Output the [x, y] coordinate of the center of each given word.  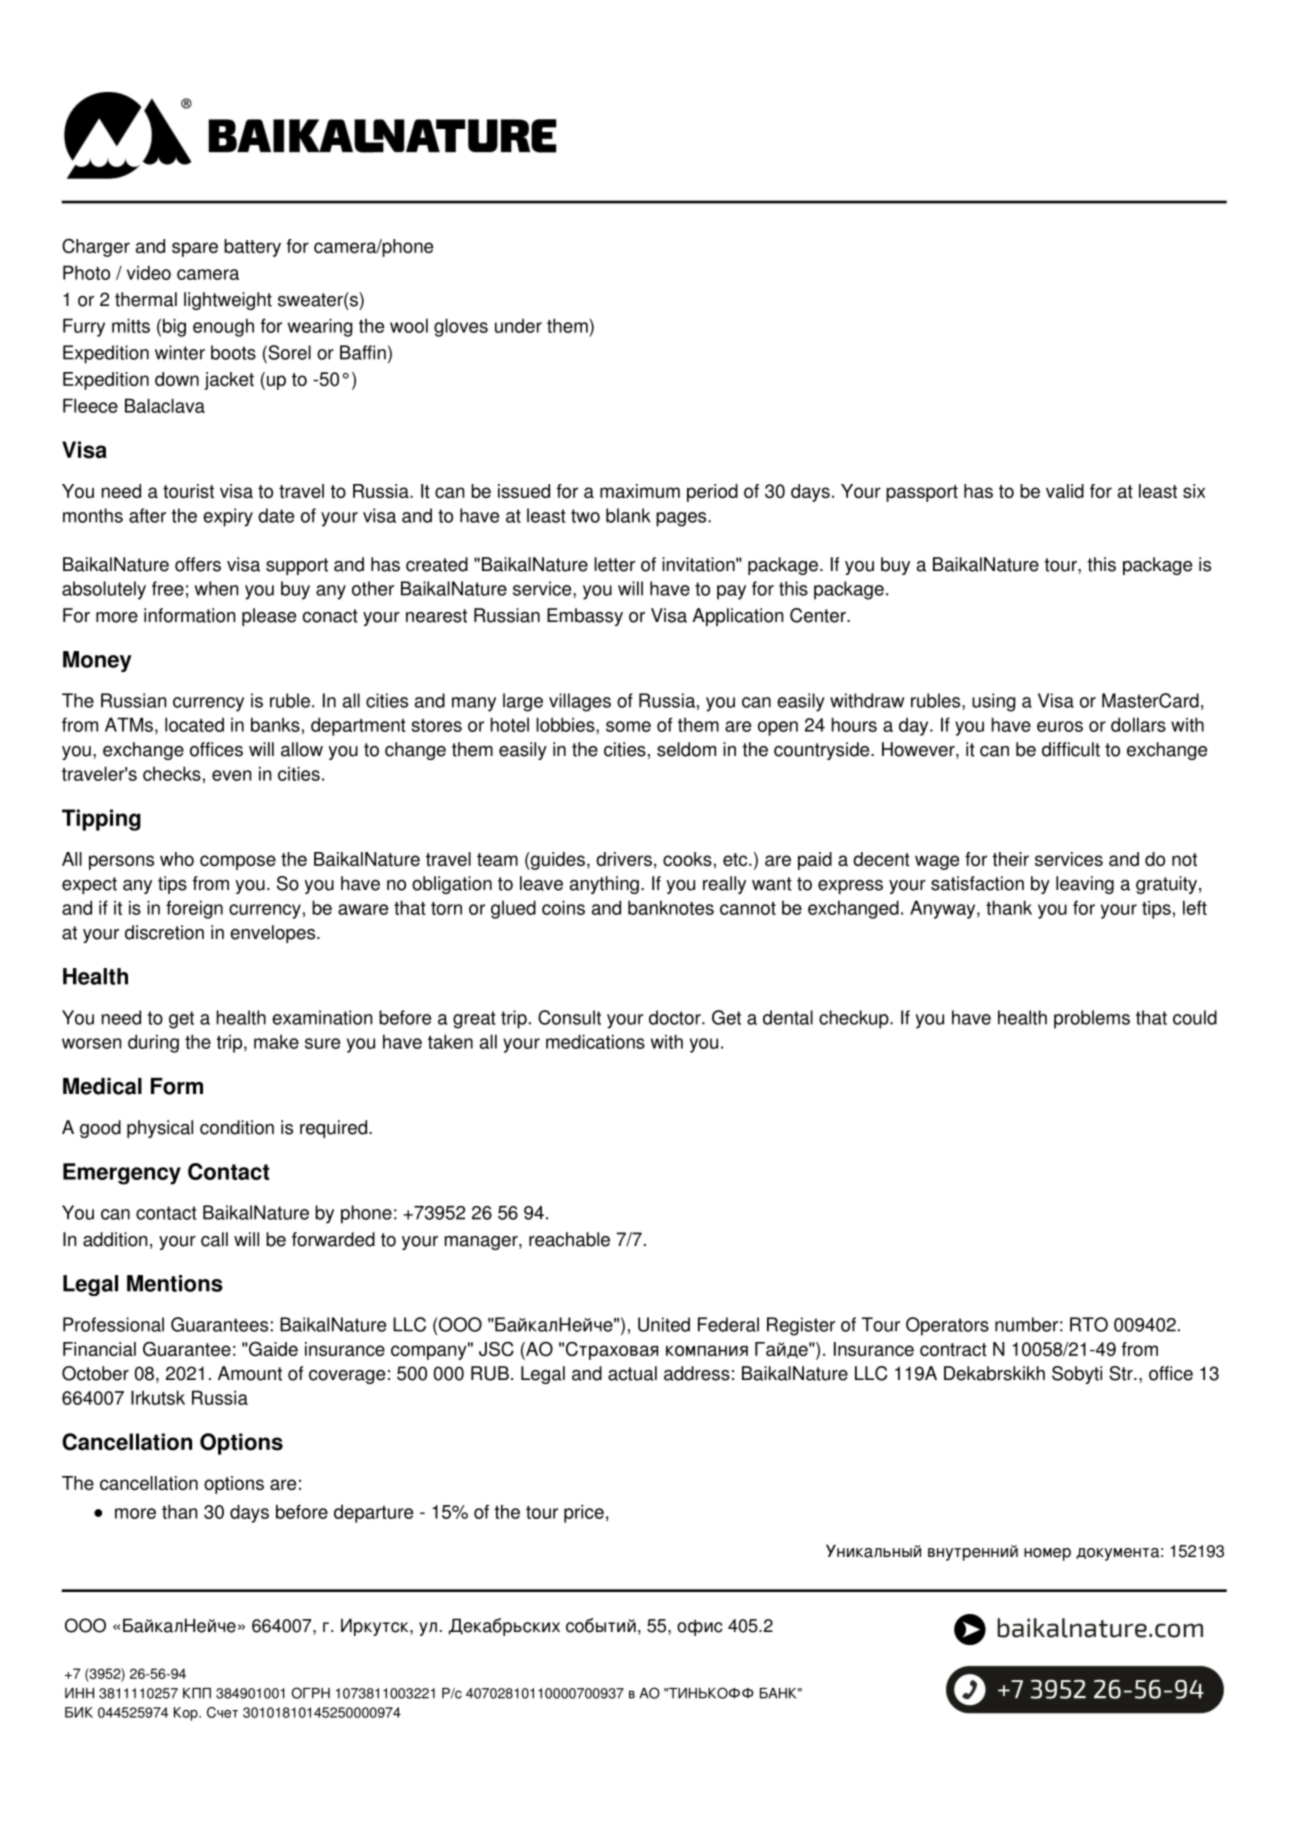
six [1194, 491]
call [214, 1239]
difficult [1071, 749]
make [276, 1041]
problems [1092, 1019]
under [518, 325]
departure [373, 1513]
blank [628, 515]
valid [1065, 491]
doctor [676, 1017]
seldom [686, 749]
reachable [569, 1239]
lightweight [228, 301]
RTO [1089, 1324]
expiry [228, 517]
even [231, 775]
